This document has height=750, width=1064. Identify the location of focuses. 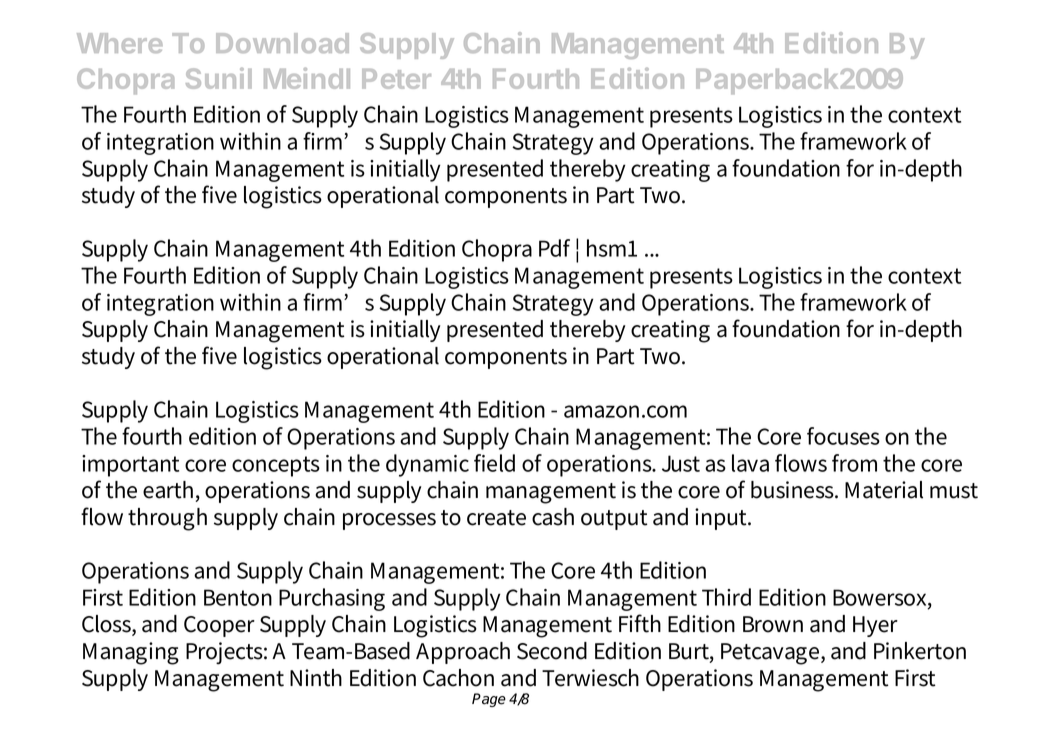
(843, 436).
